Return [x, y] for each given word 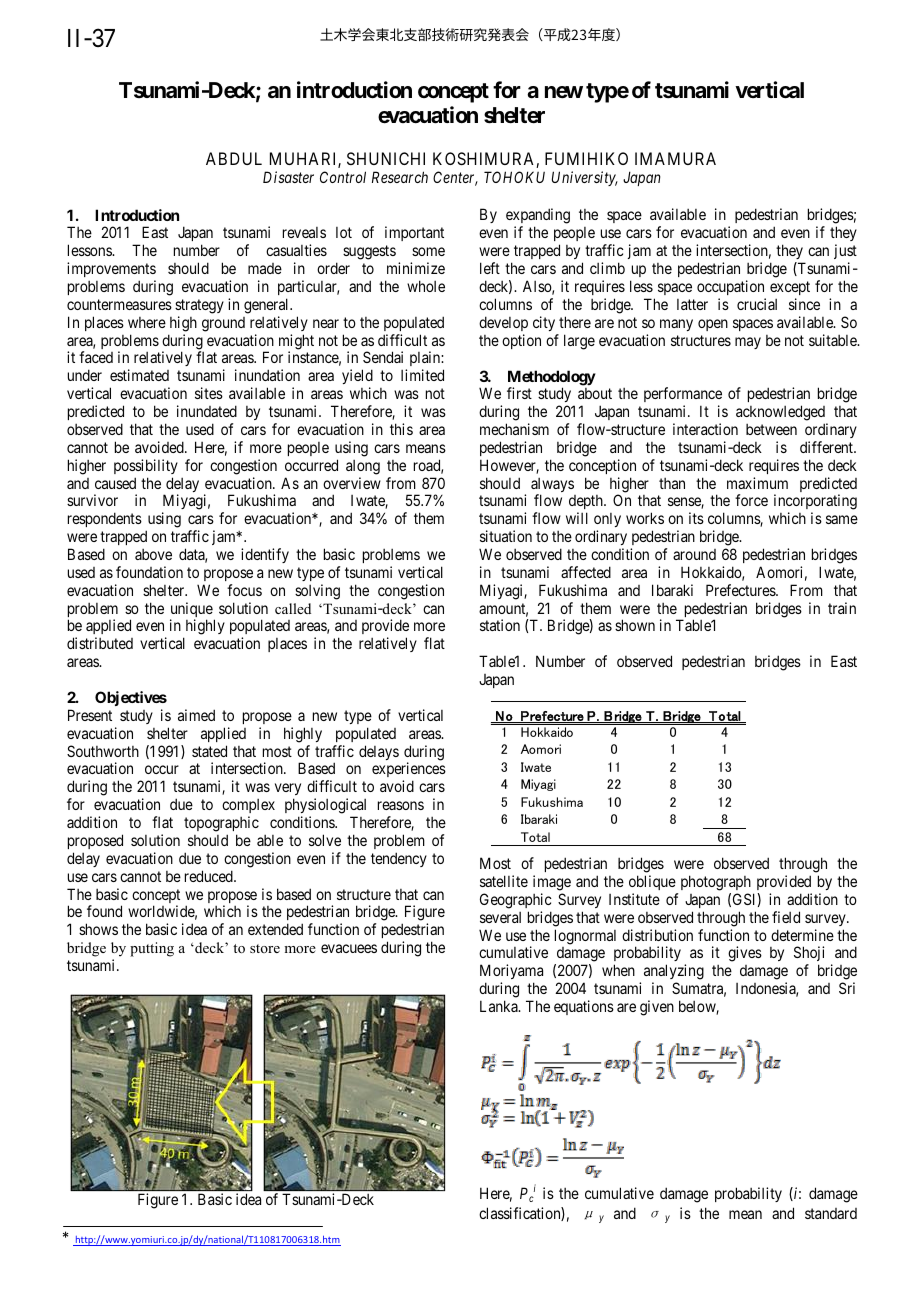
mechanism [514, 429]
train [842, 608]
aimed [196, 715]
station [500, 625]
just [845, 253]
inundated [207, 411]
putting [152, 949]
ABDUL [234, 158]
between [771, 429]
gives [745, 954]
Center [455, 178]
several [500, 917]
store [265, 948]
